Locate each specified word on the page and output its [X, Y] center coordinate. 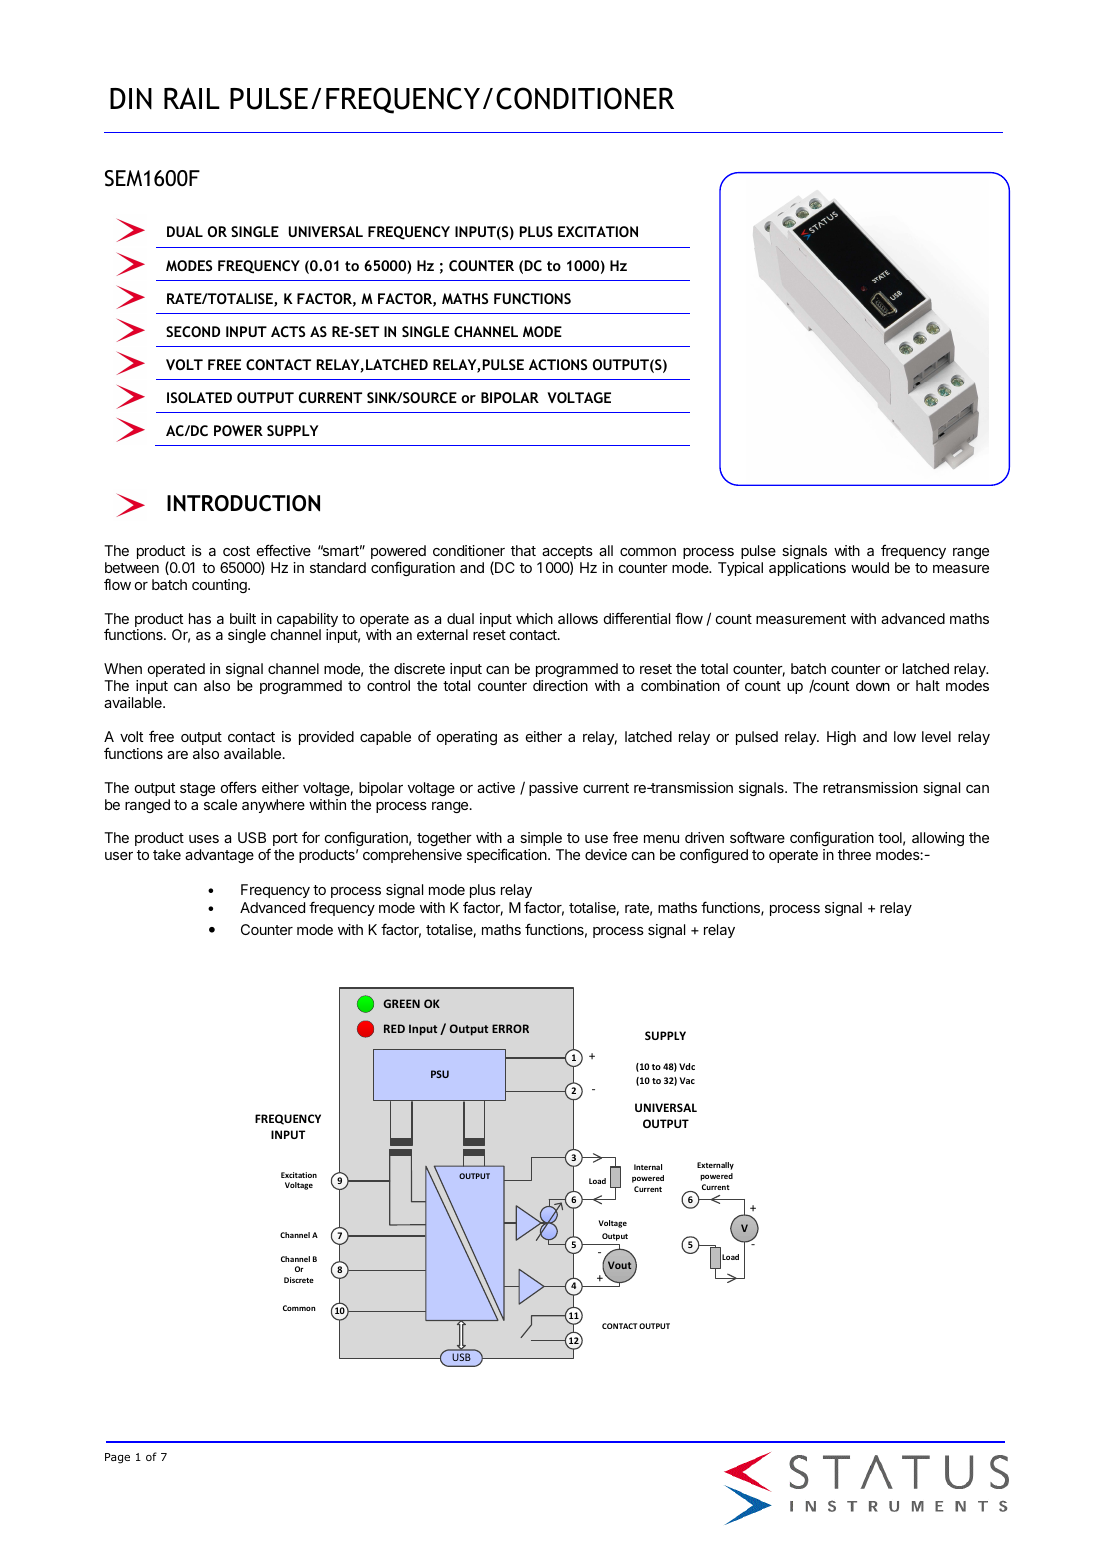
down [873, 685]
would [870, 567]
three [854, 854]
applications [807, 569]
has [200, 618]
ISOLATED [199, 397]
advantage [219, 856]
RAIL [192, 98]
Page [117, 1458]
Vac [687, 1080]
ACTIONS [558, 364]
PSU [440, 1074]
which [534, 618]
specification [508, 855]
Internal [648, 1167]
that [523, 550]
